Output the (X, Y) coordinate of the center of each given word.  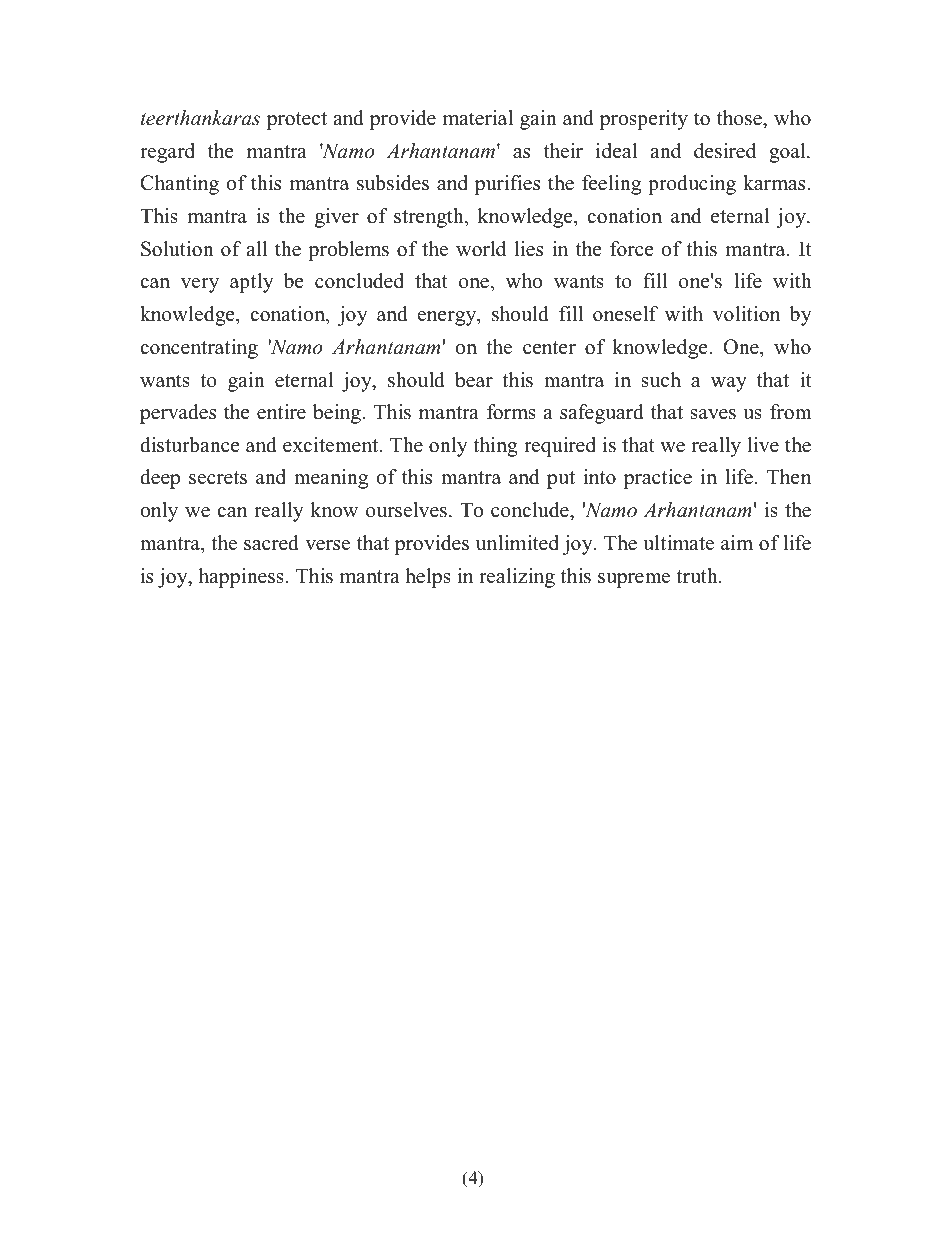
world (481, 249)
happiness (241, 578)
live (763, 445)
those (740, 118)
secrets (218, 478)
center (549, 348)
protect (297, 121)
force (631, 249)
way (729, 384)
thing (495, 447)
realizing (517, 578)
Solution (177, 249)
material (478, 118)
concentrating (199, 349)
